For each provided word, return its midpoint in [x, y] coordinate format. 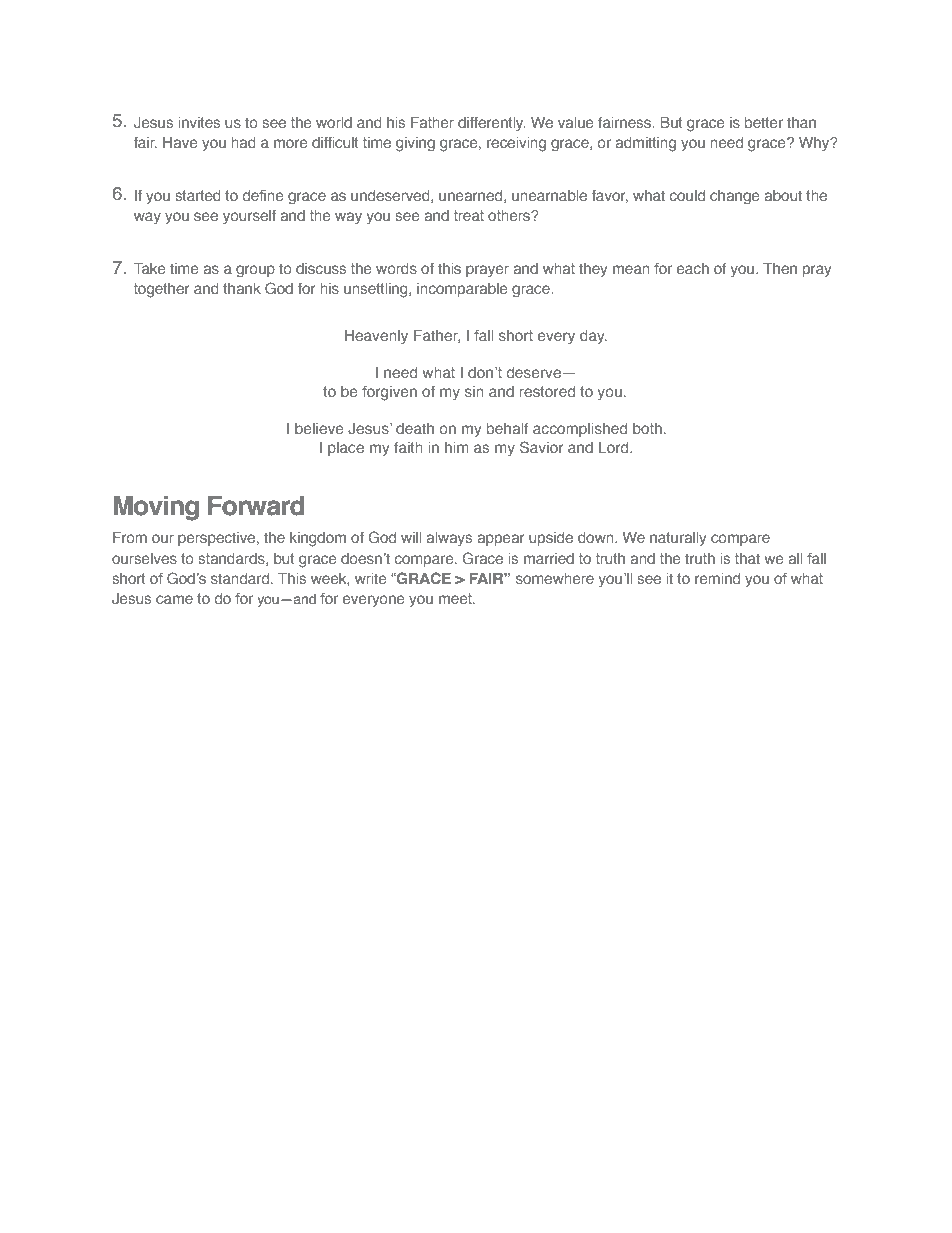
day [593, 337]
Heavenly [376, 337]
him [457, 447]
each [693, 268]
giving [415, 144]
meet [456, 598]
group [255, 271]
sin [474, 391]
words [396, 268]
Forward [256, 506]
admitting [645, 144]
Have [180, 142]
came [174, 599]
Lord [615, 447]
